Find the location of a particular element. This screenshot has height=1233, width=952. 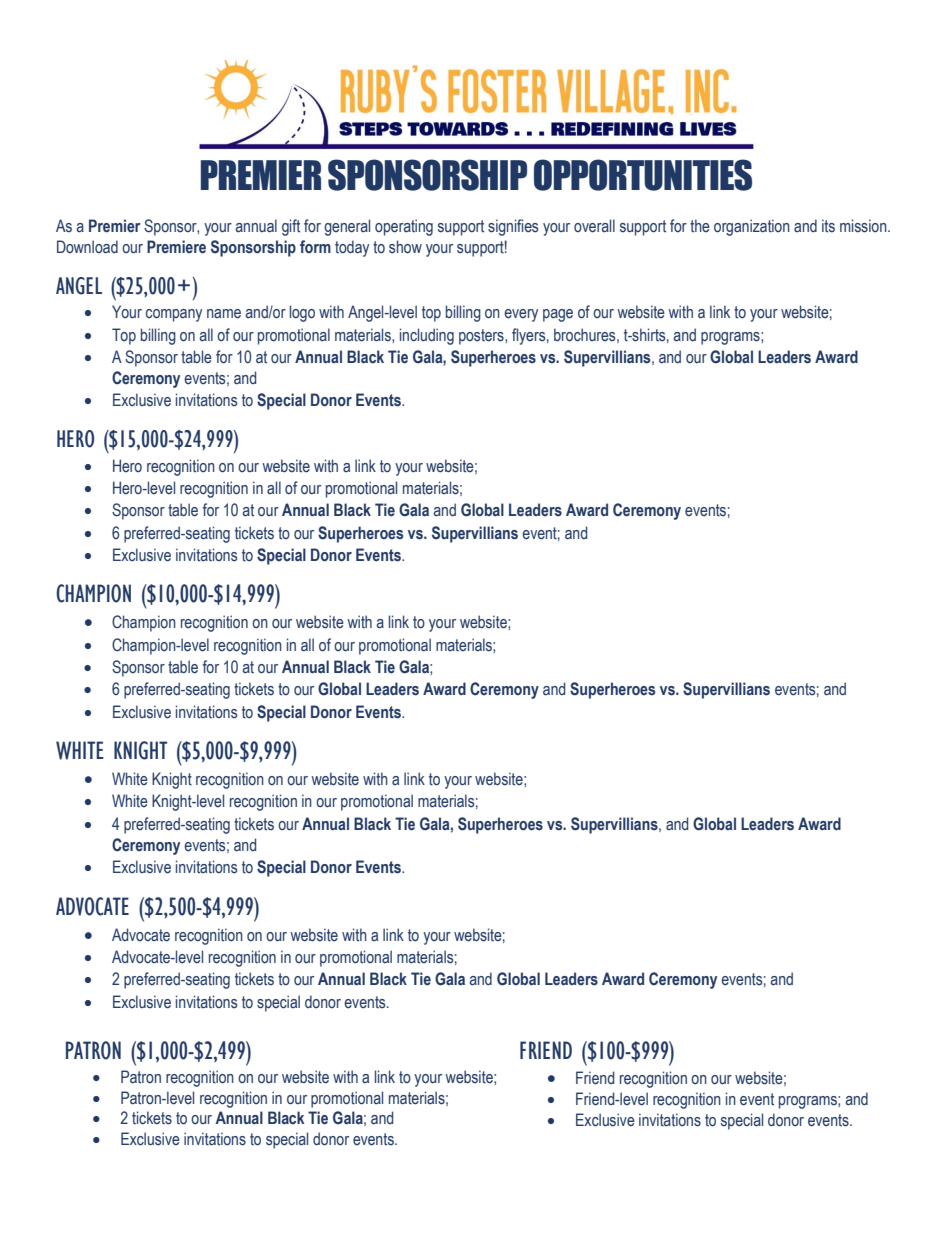

organization is located at coordinates (752, 227).
